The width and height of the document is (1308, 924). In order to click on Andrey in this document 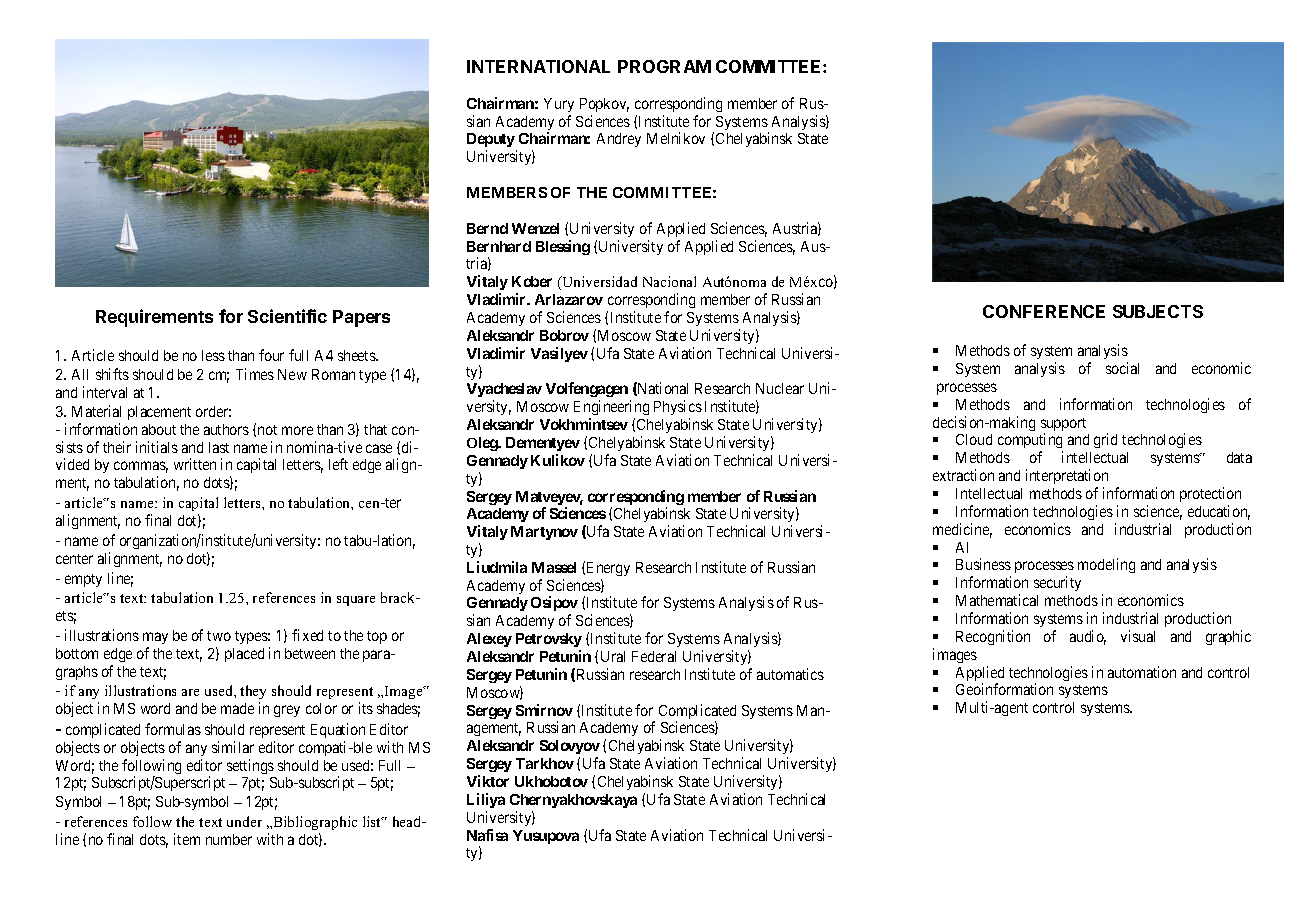, I will do `click(619, 140)`.
